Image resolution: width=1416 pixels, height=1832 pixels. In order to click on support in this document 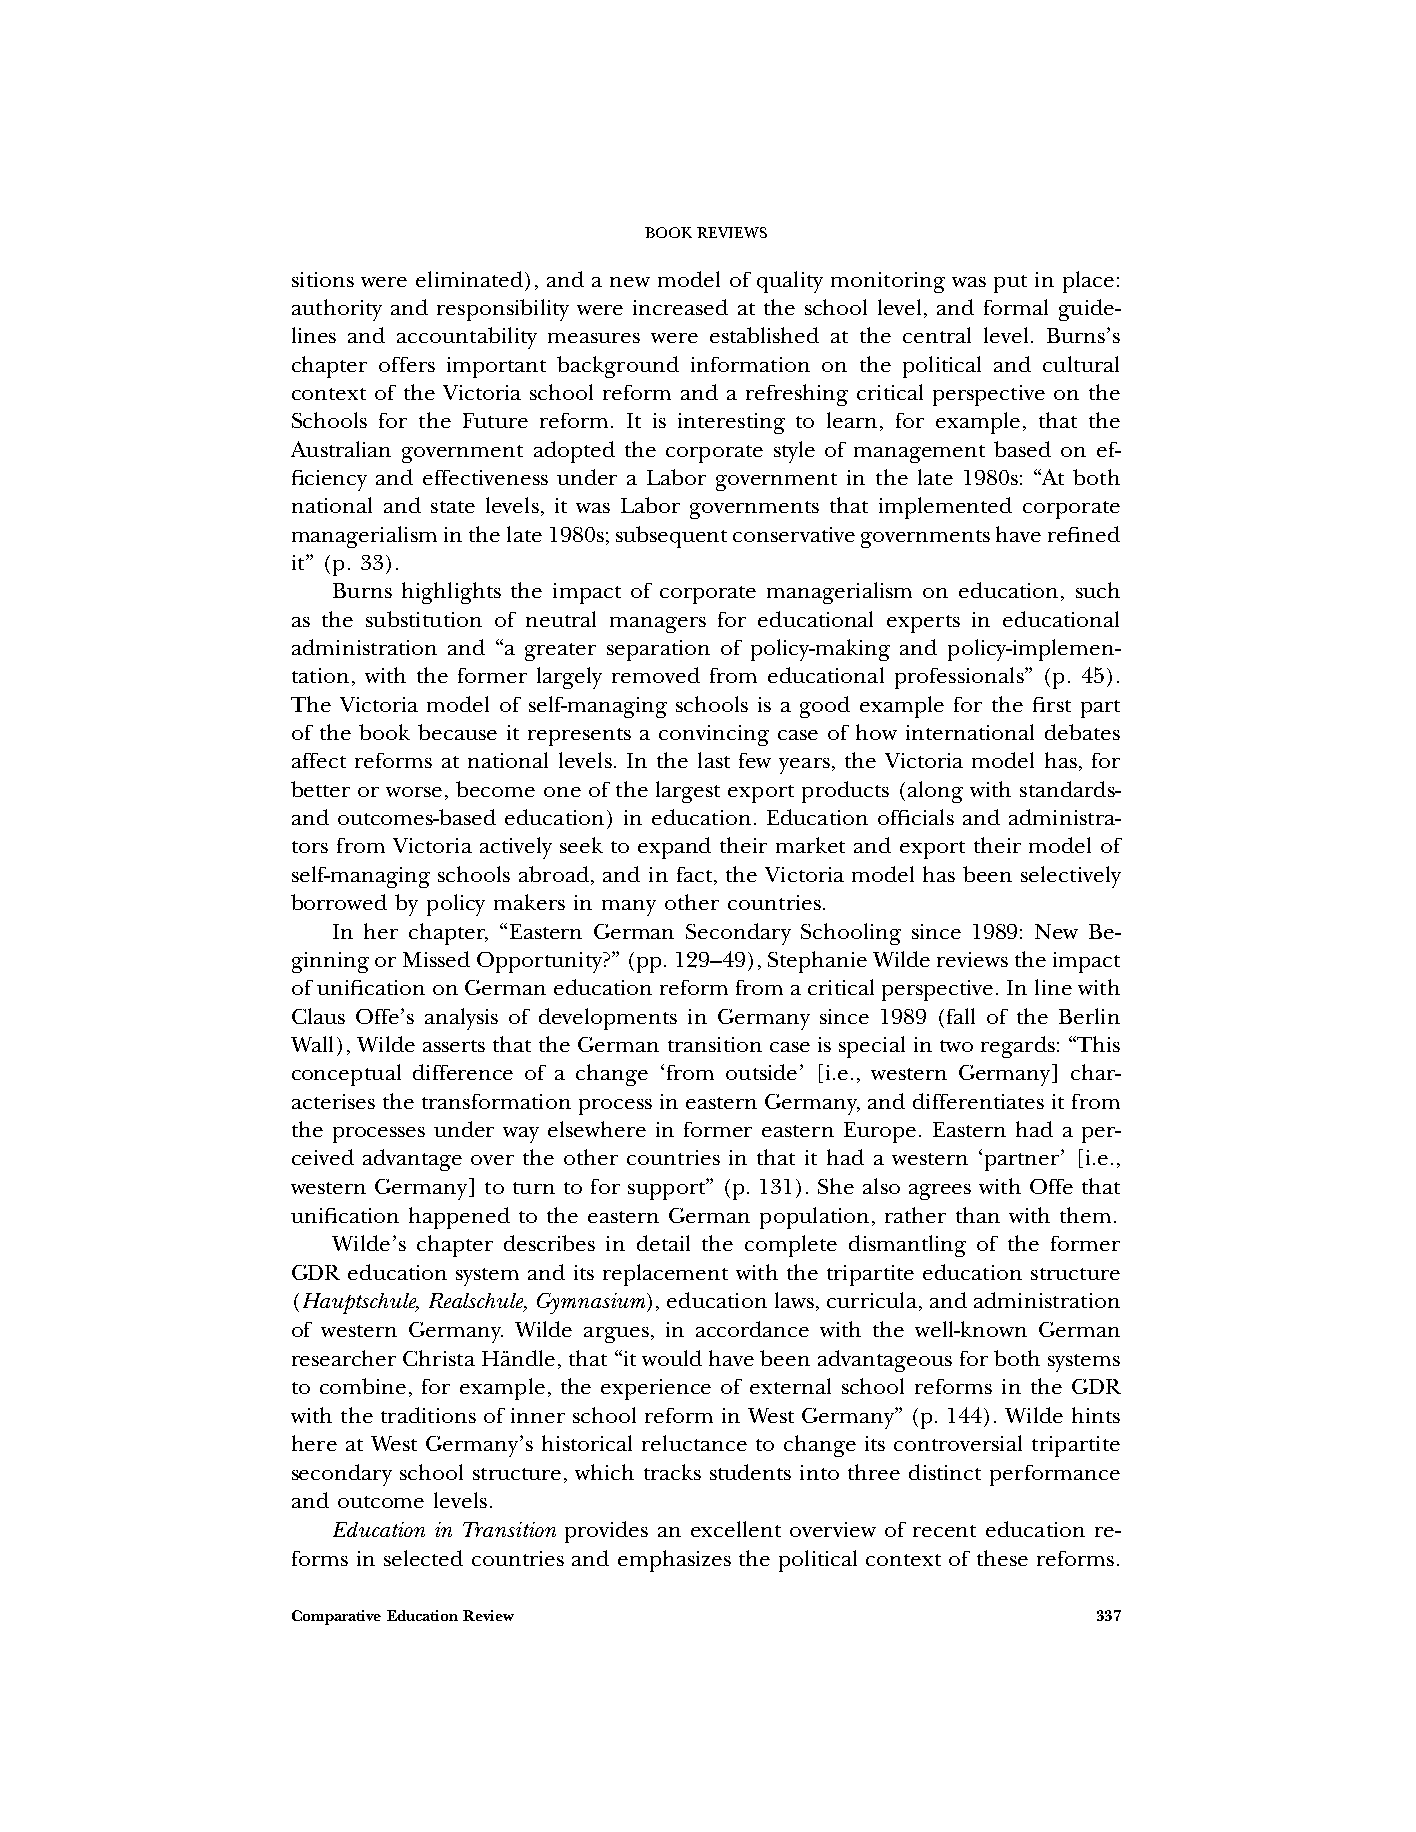, I will do `click(668, 1189)`.
